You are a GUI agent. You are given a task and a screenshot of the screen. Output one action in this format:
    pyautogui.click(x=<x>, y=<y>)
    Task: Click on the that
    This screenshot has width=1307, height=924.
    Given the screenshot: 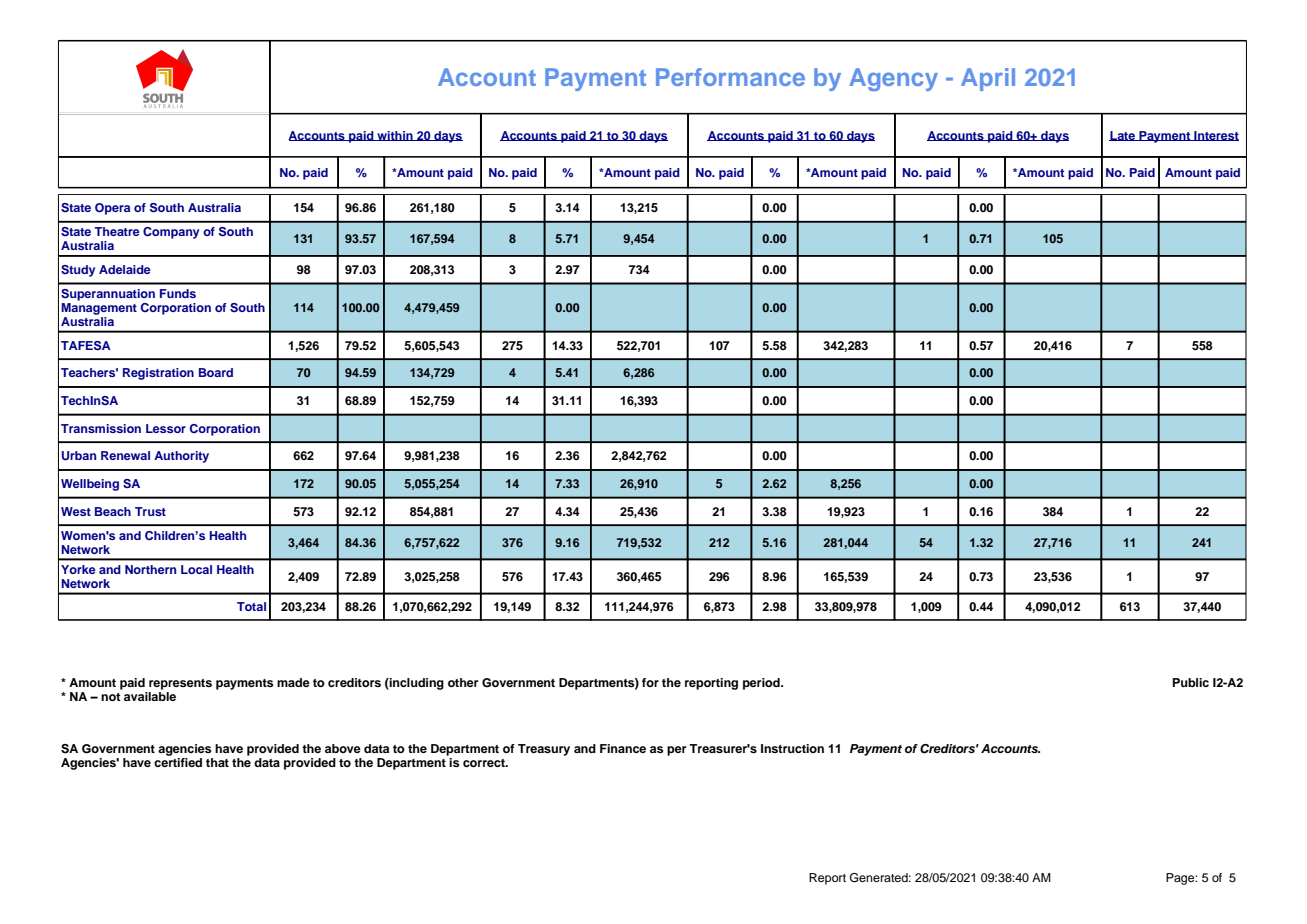 What is the action you would take?
    pyautogui.click(x=217, y=762)
